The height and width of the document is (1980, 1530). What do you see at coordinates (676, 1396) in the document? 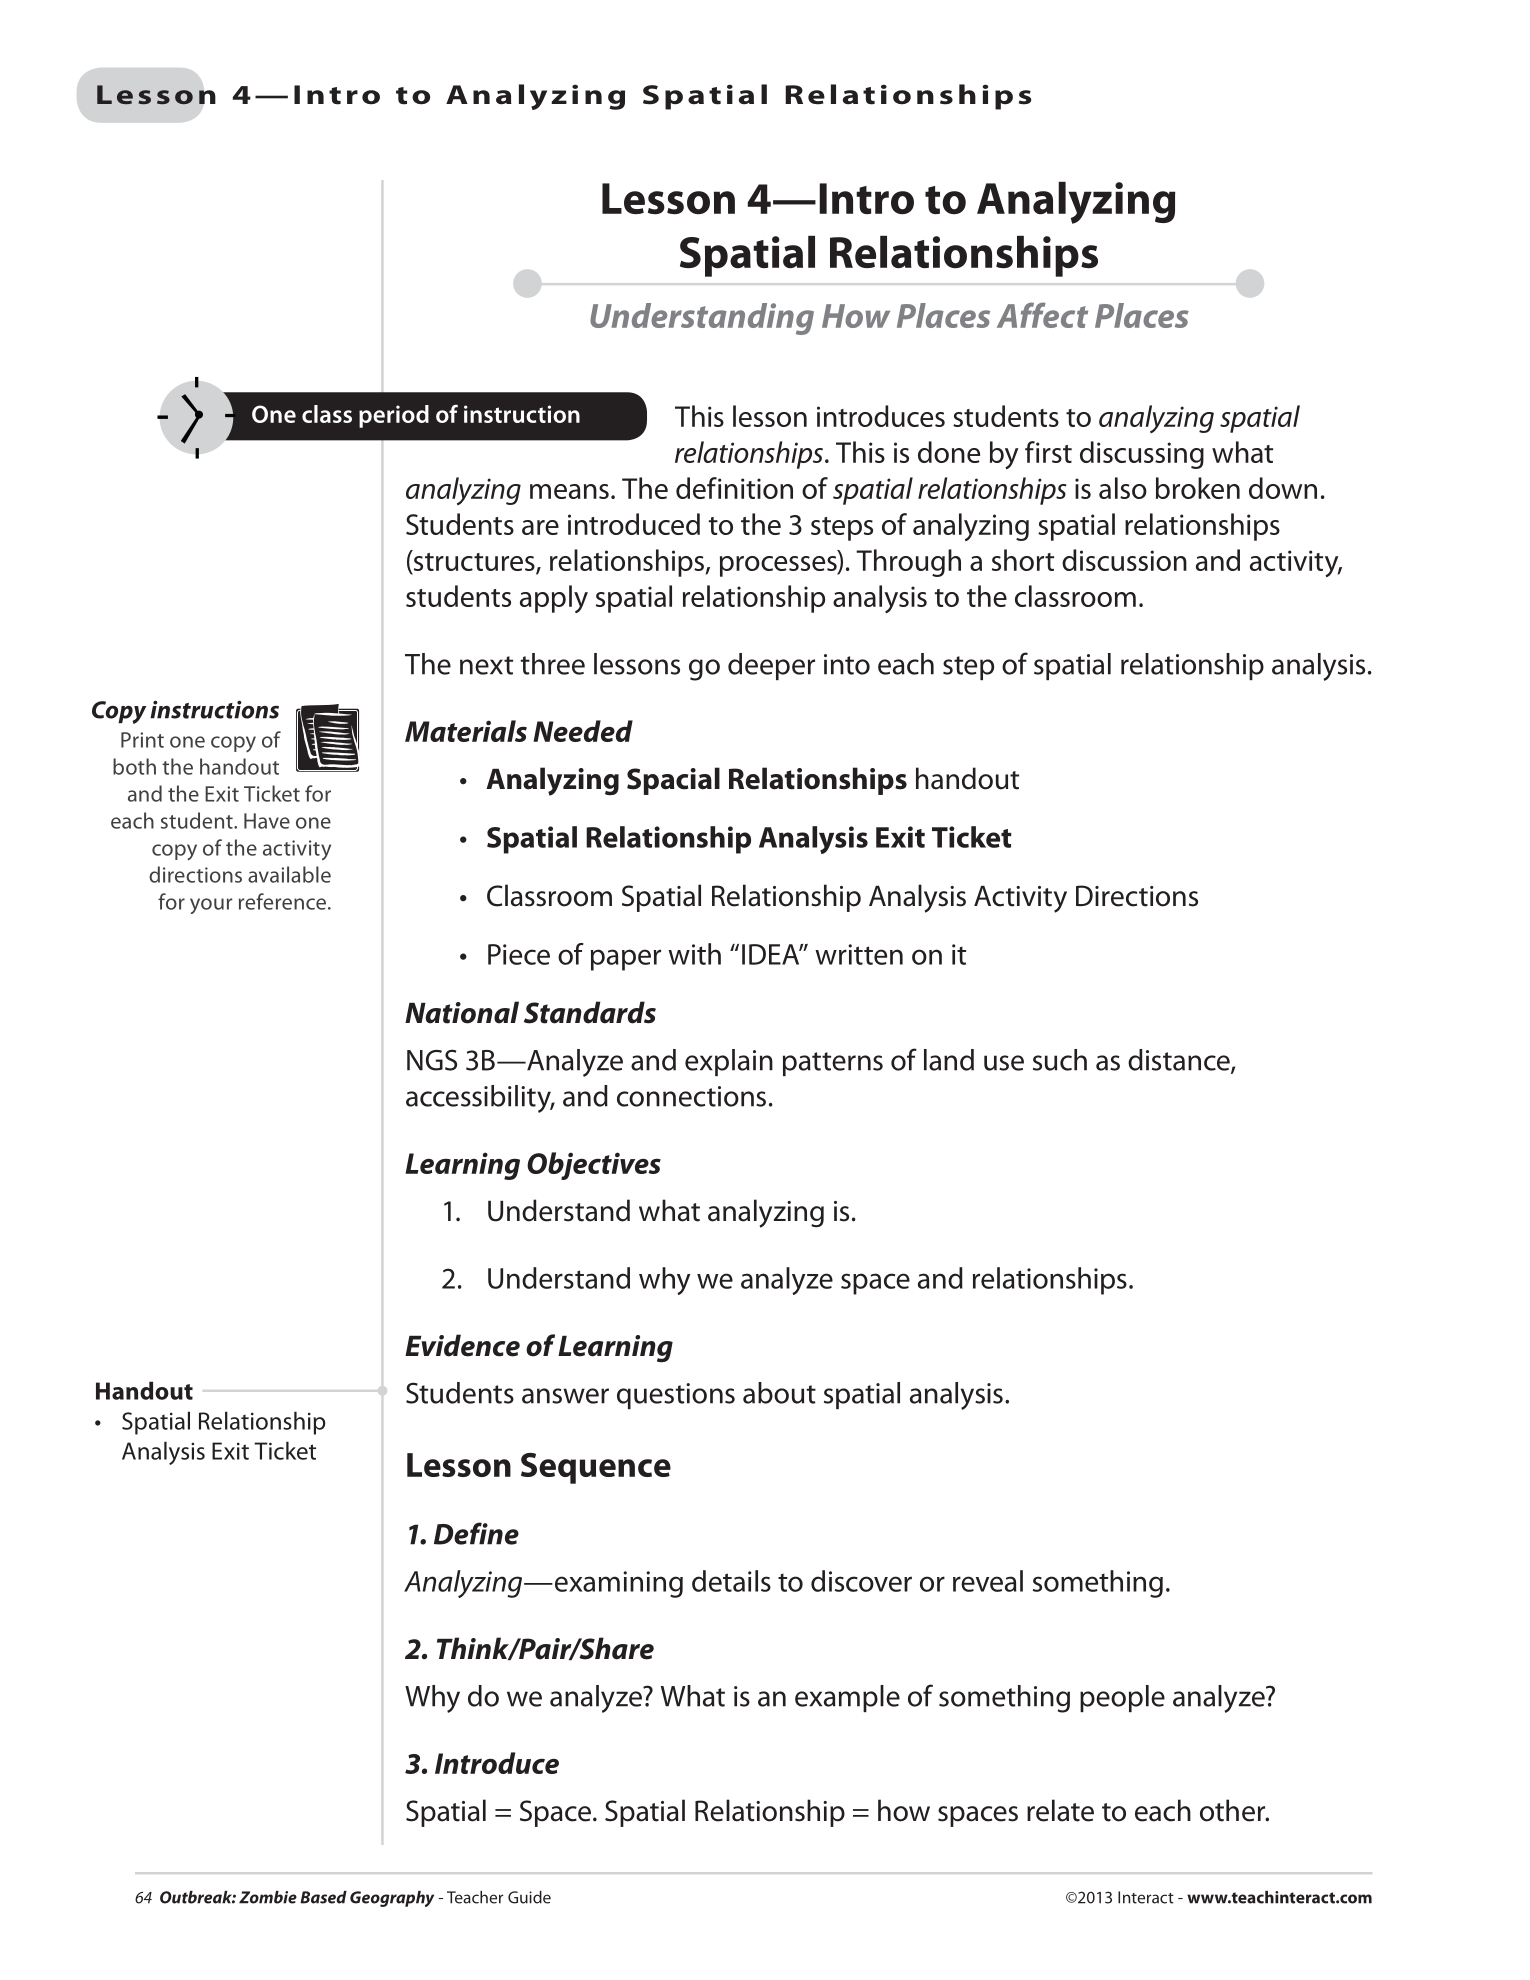
I see `questions` at bounding box center [676, 1396].
